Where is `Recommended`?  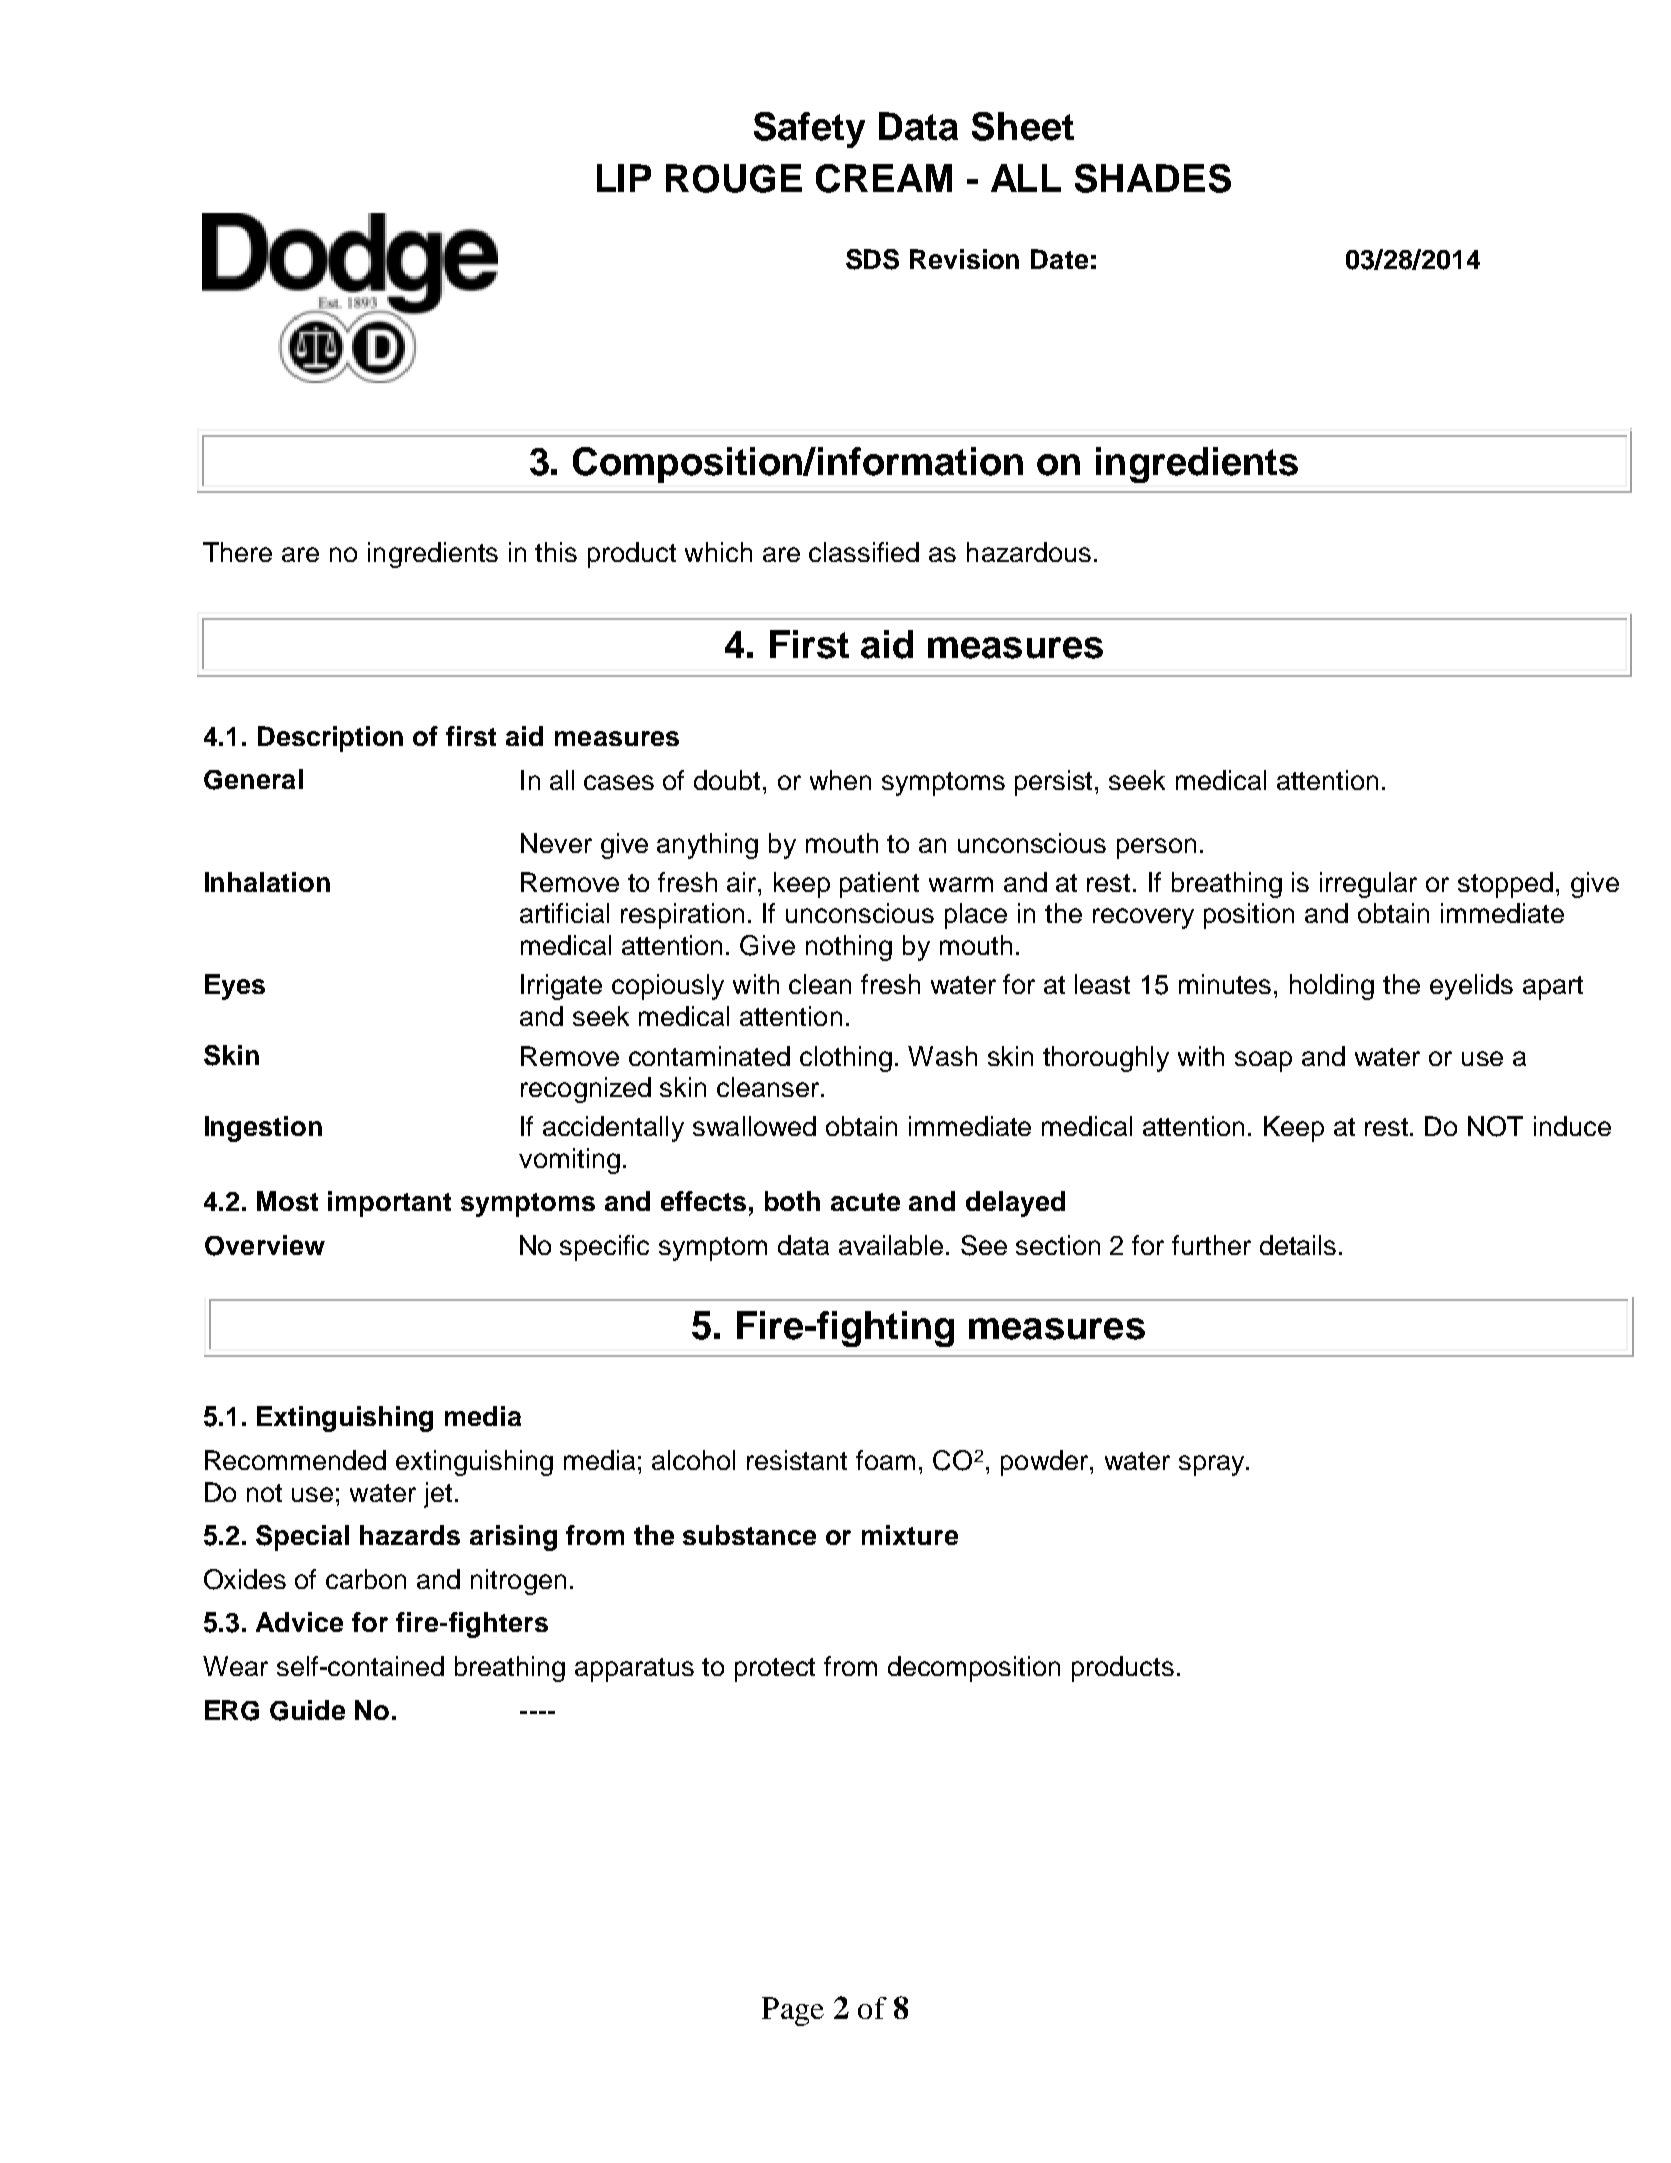
Recommended is located at coordinates (295, 1460).
